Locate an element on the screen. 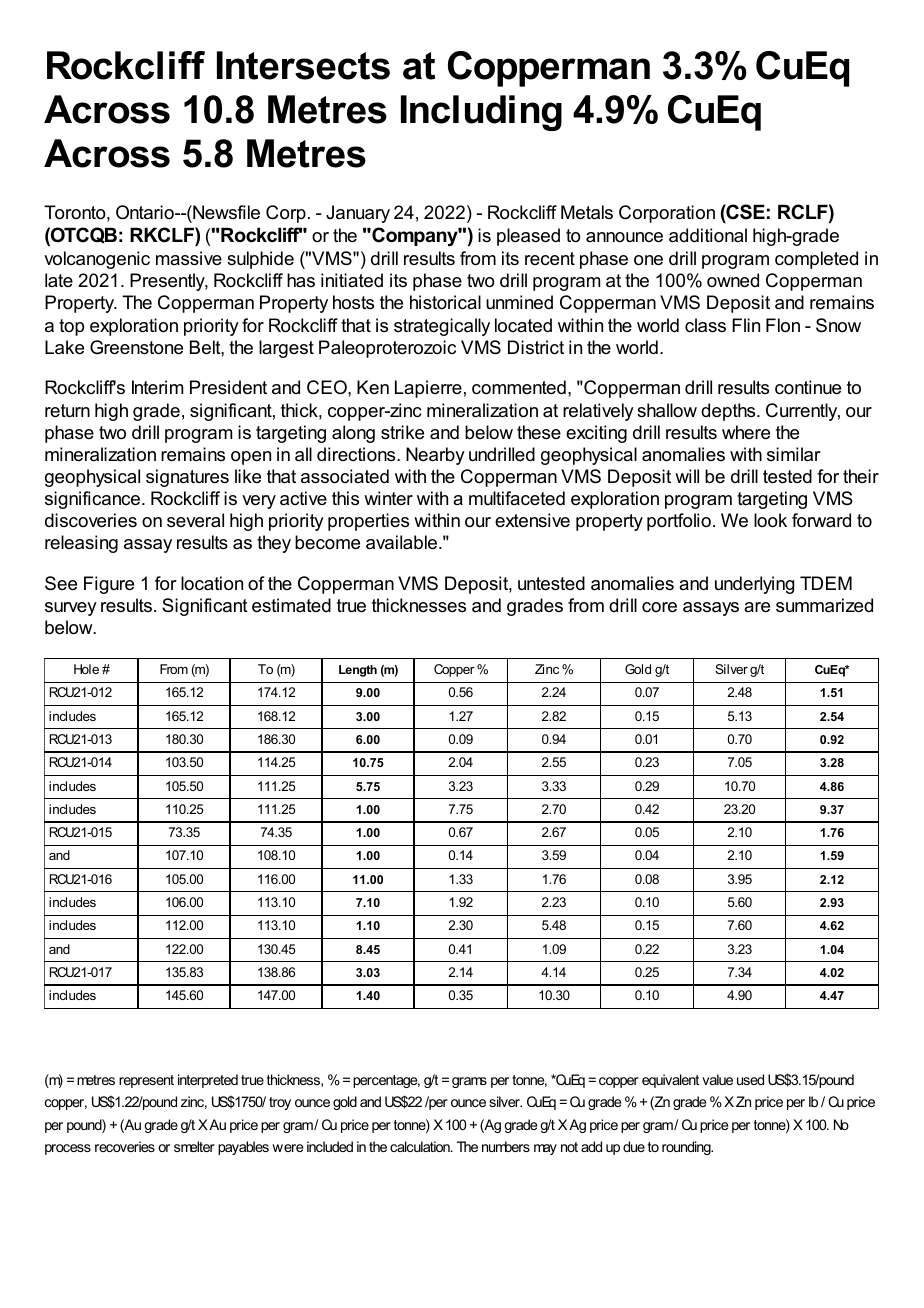  strategically is located at coordinates (442, 327).
